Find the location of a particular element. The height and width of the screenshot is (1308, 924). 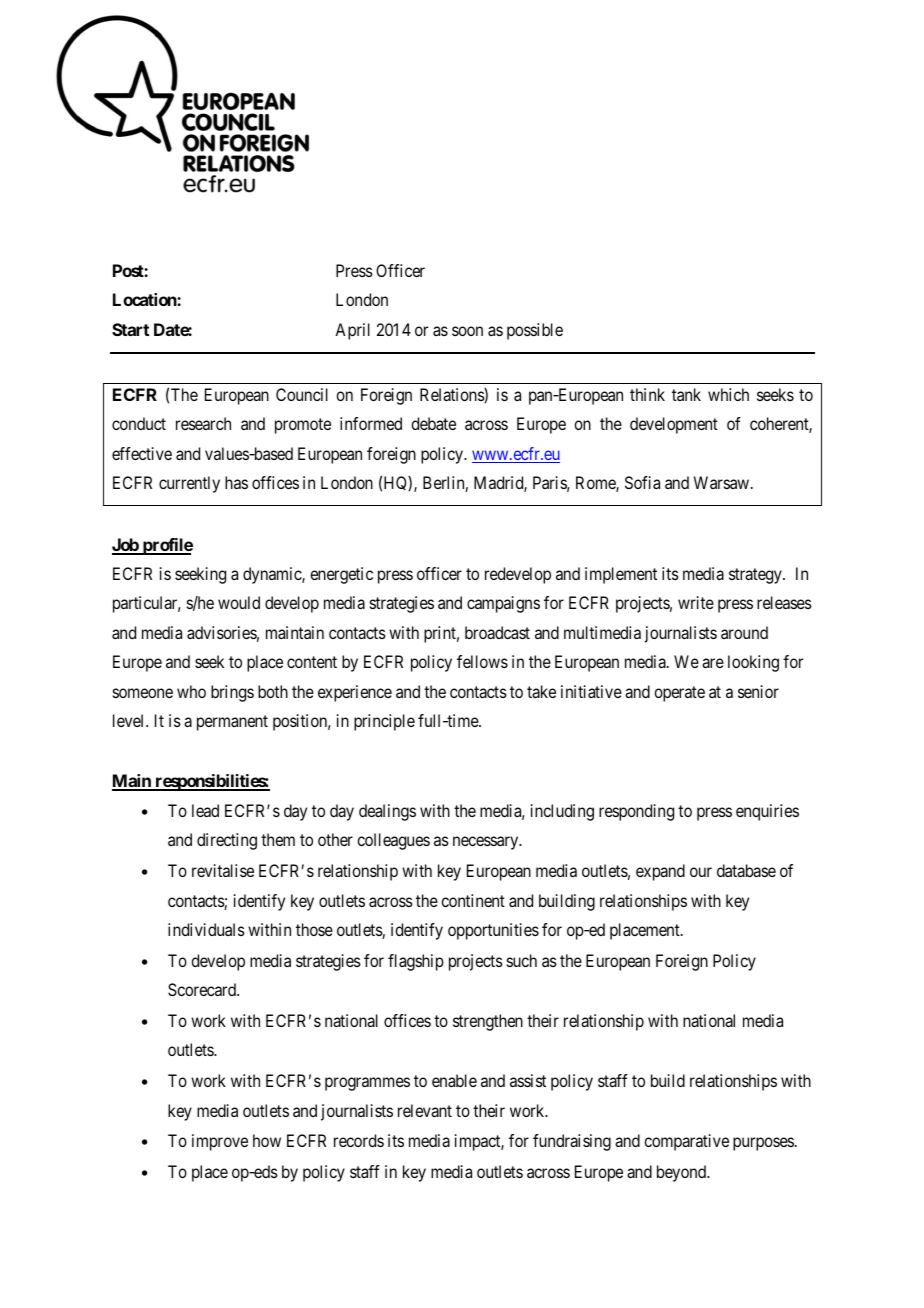

relevant is located at coordinates (425, 1110).
